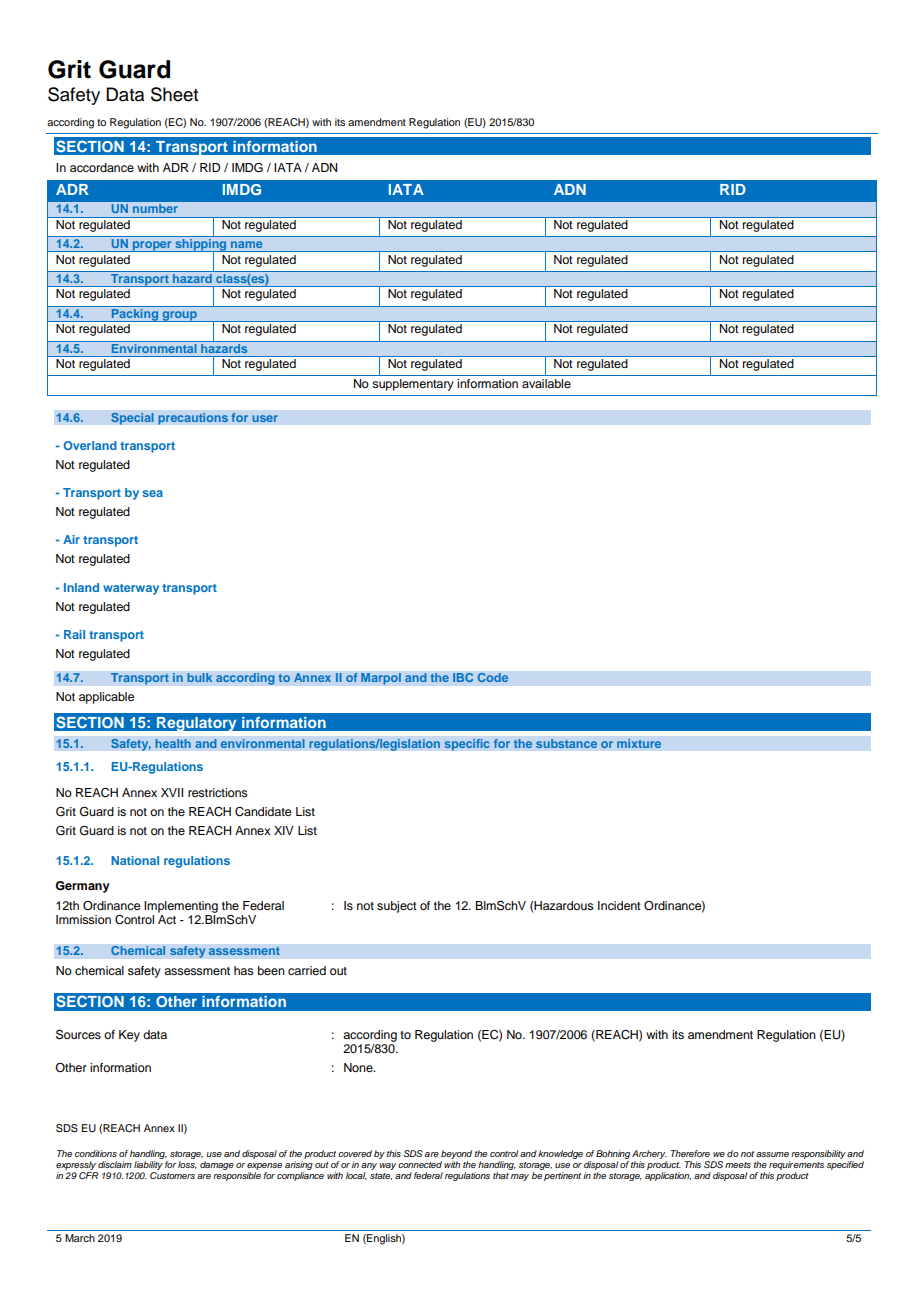 Image resolution: width=924 pixels, height=1308 pixels. What do you see at coordinates (265, 418) in the screenshot?
I see `user` at bounding box center [265, 418].
